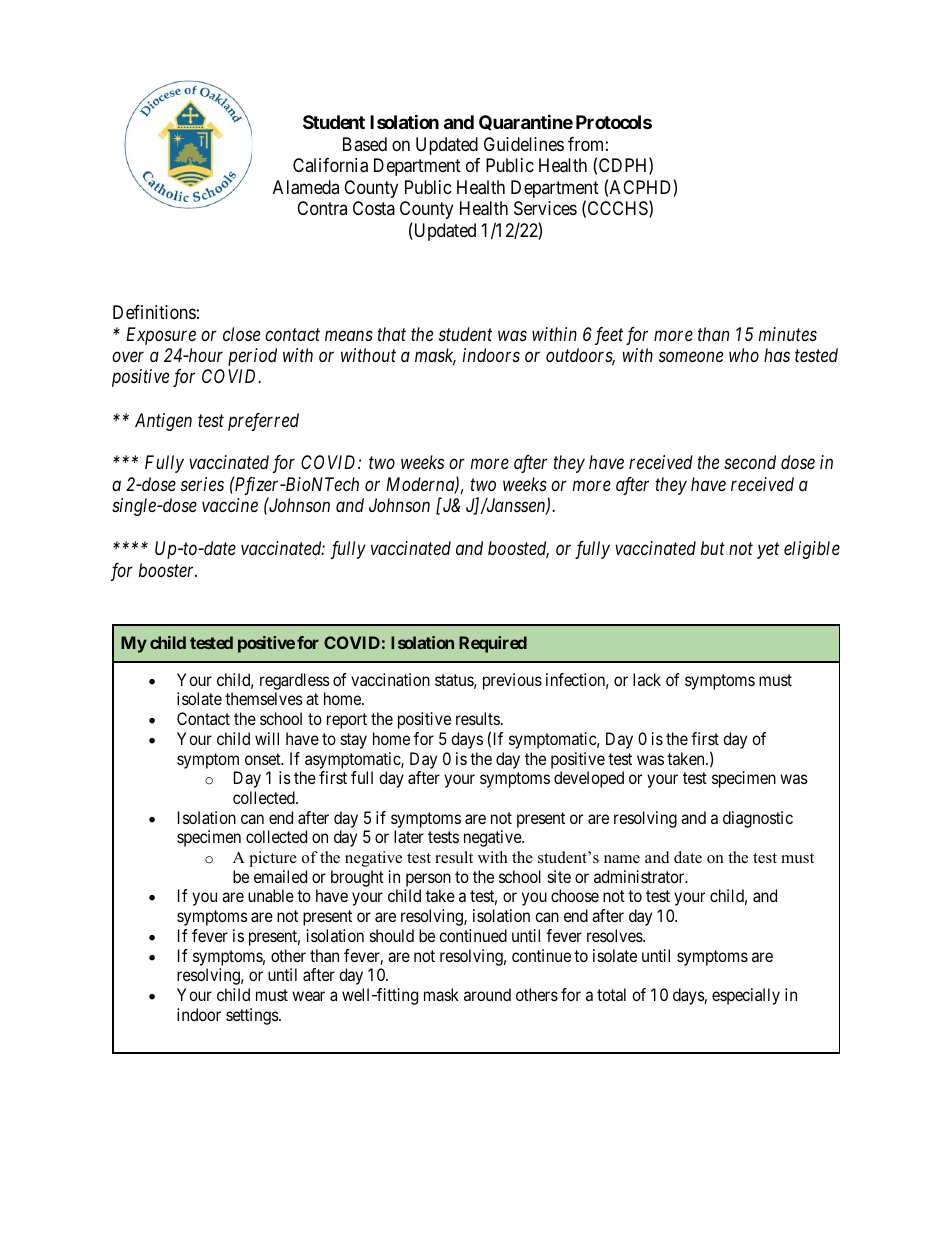 Image resolution: width=952 pixels, height=1233 pixels. Describe the element at coordinates (487, 994) in the image. I see `around` at that location.
